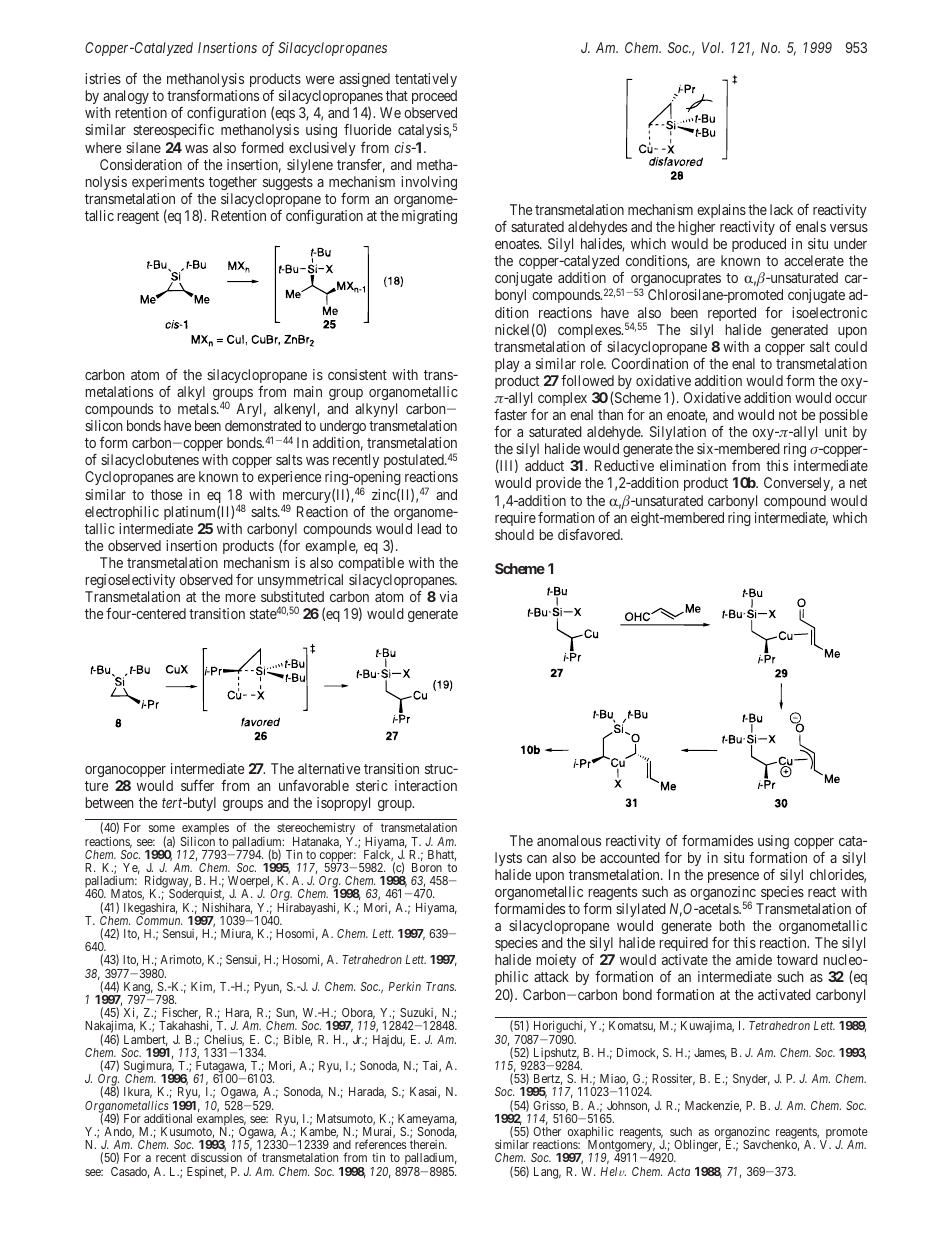 The image size is (952, 1233). I want to click on lack, so click(781, 209).
